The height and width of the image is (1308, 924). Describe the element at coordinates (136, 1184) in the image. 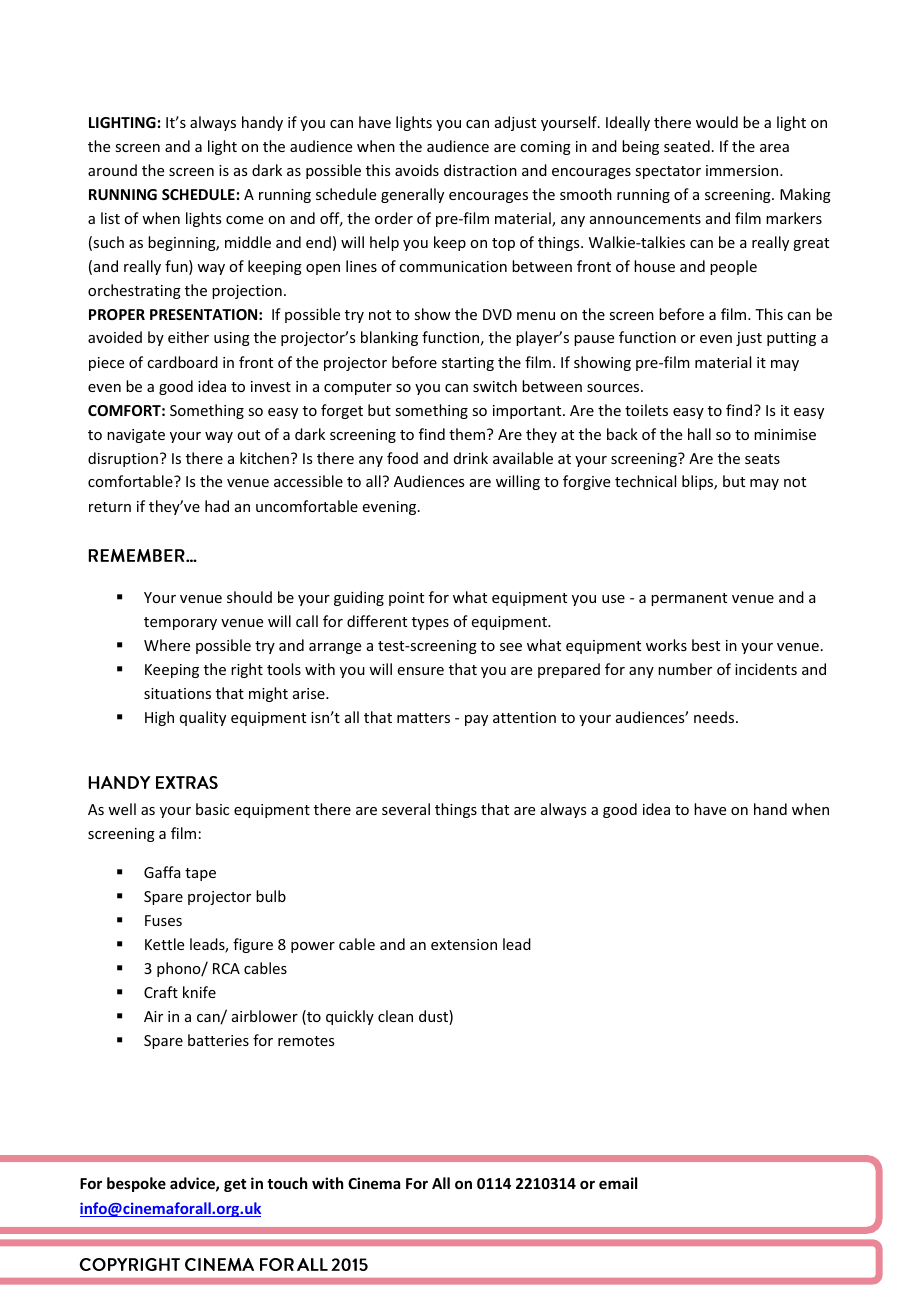

I see `bespoke` at that location.
